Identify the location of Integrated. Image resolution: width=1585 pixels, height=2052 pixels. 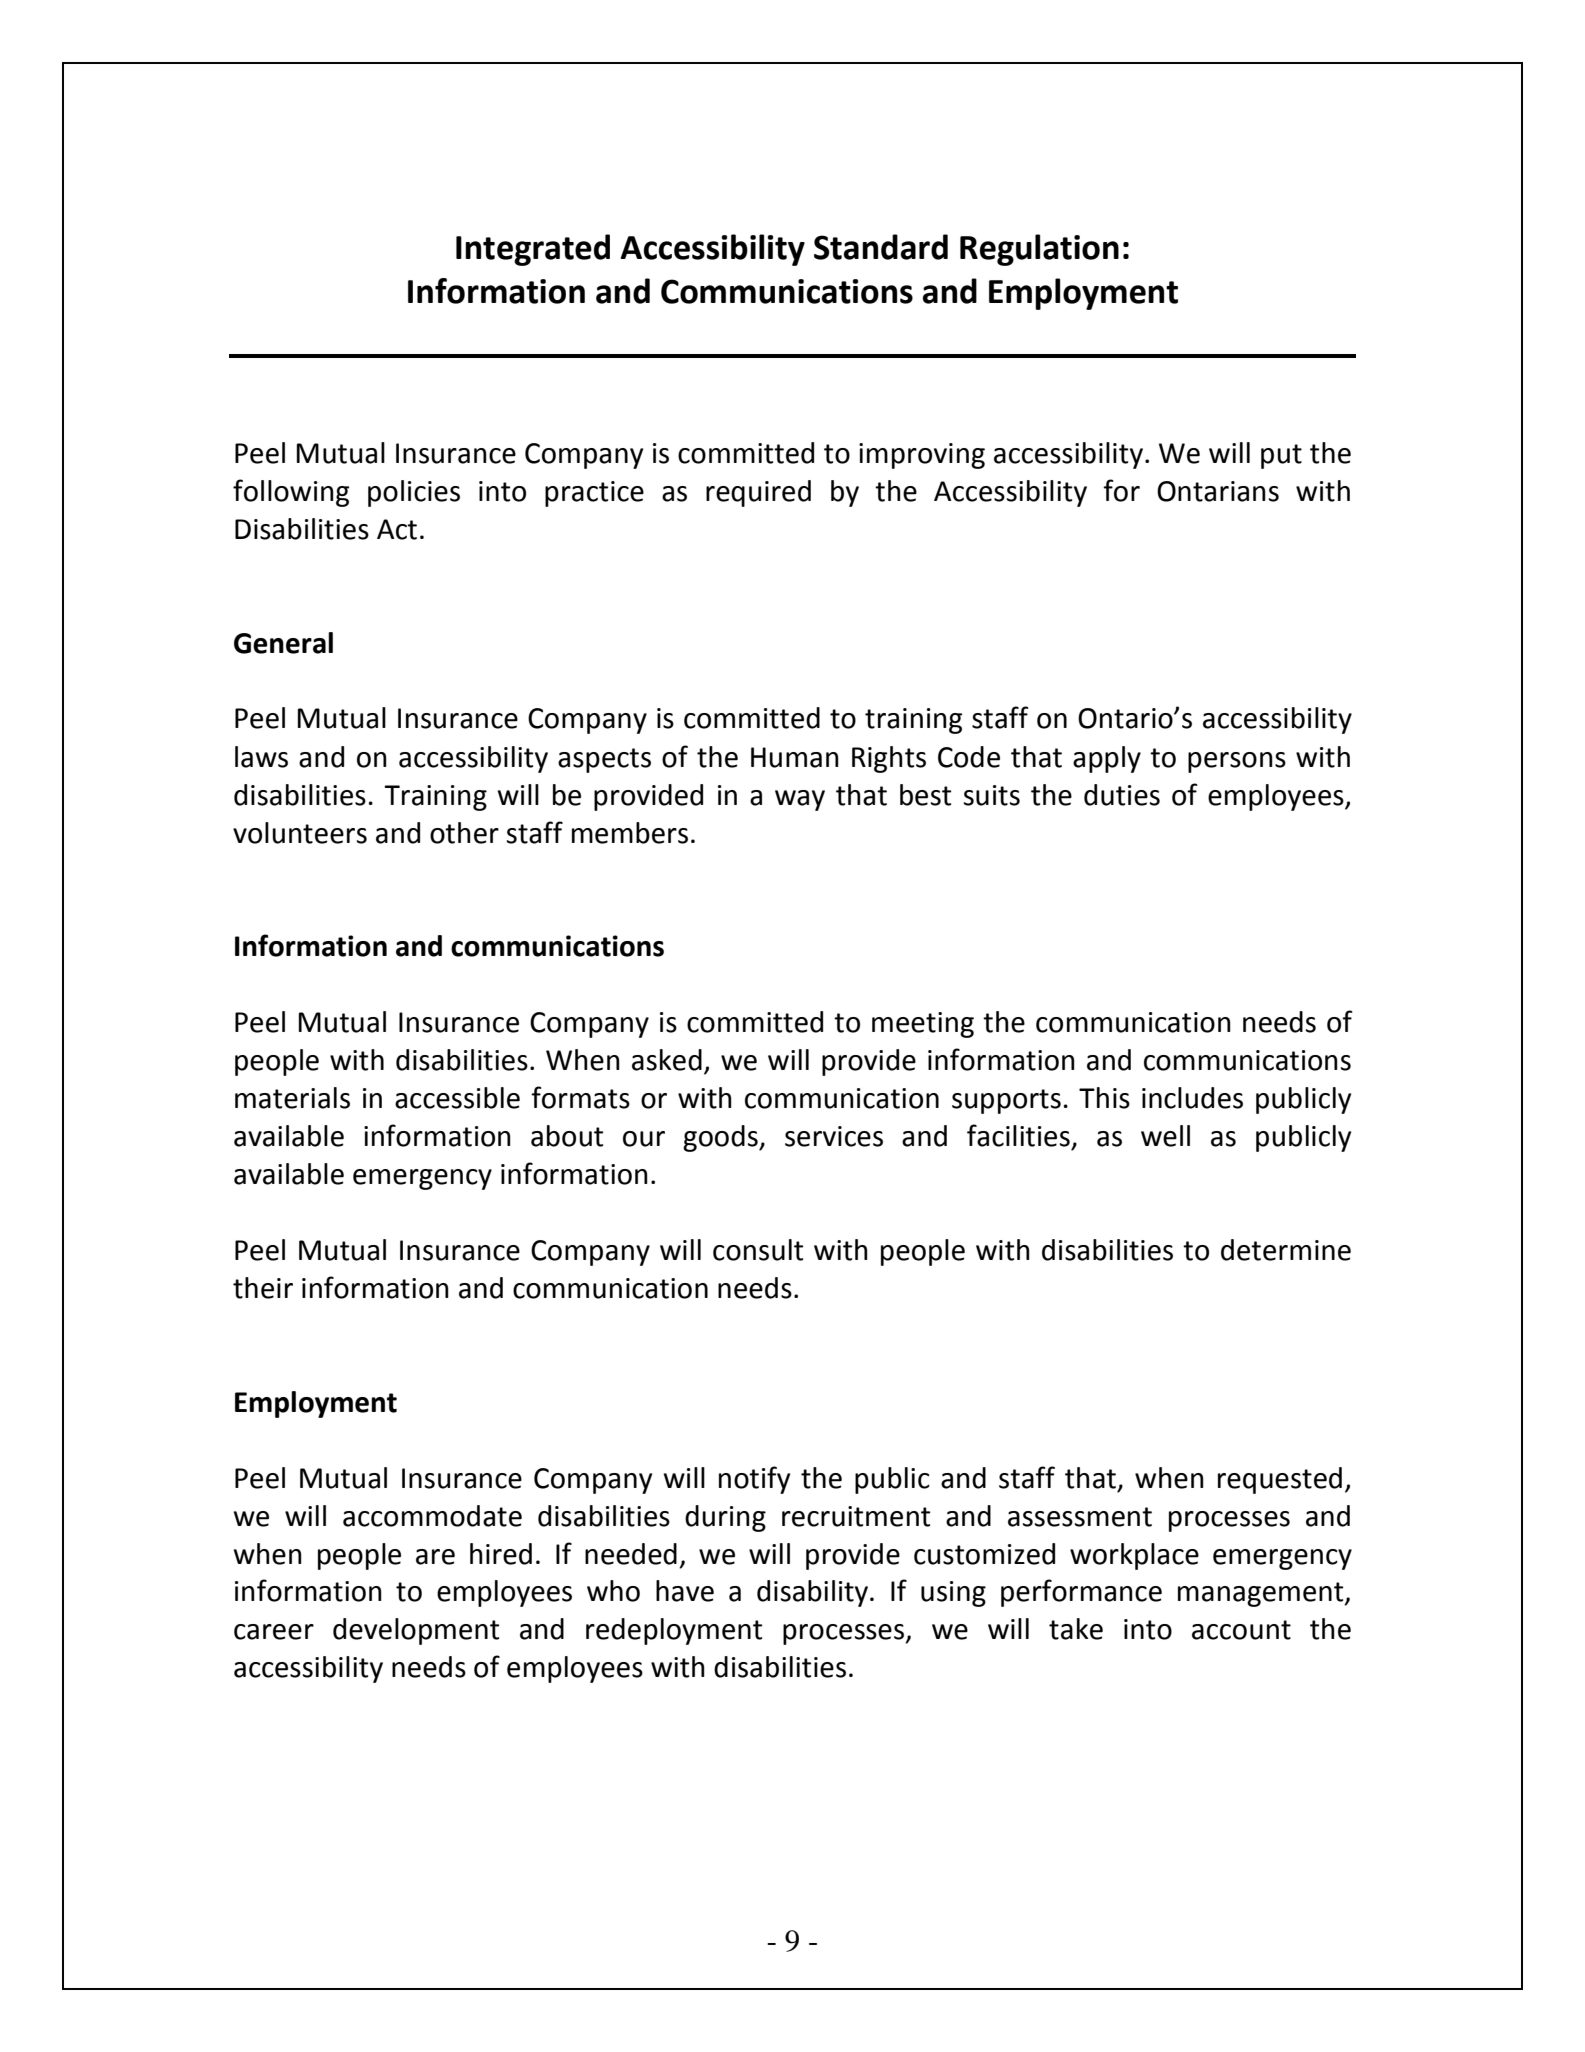
(533, 250).
